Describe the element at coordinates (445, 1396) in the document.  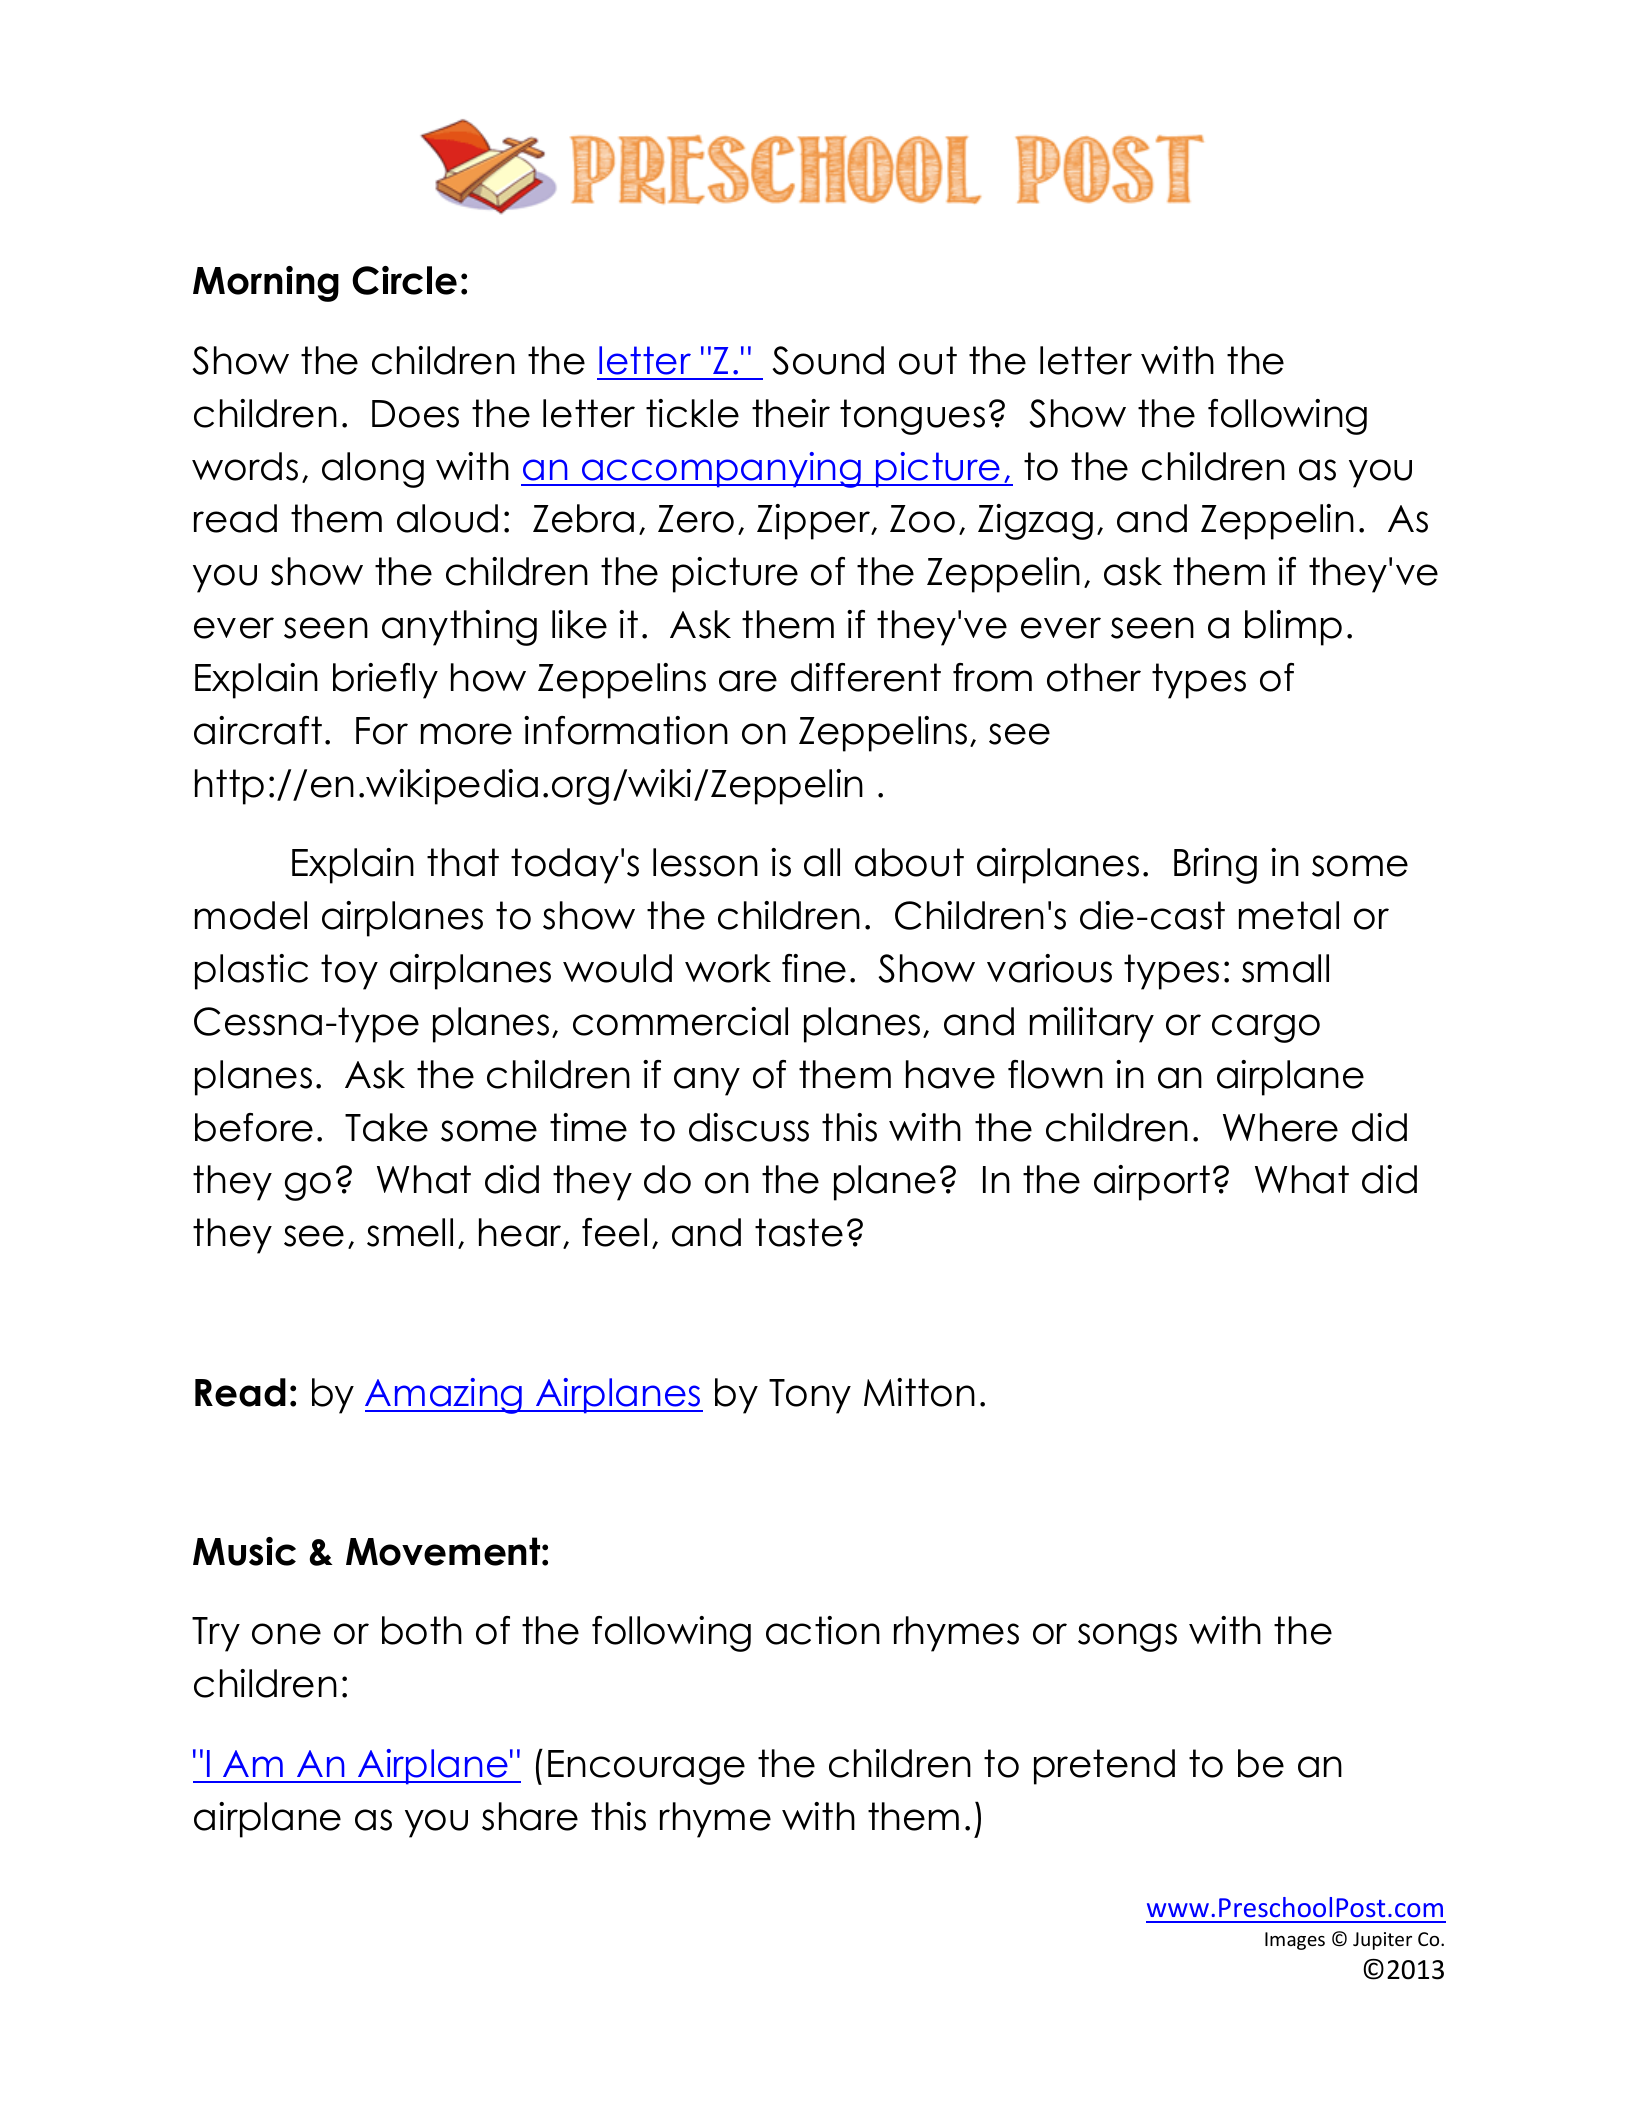
I see `Amazing` at that location.
